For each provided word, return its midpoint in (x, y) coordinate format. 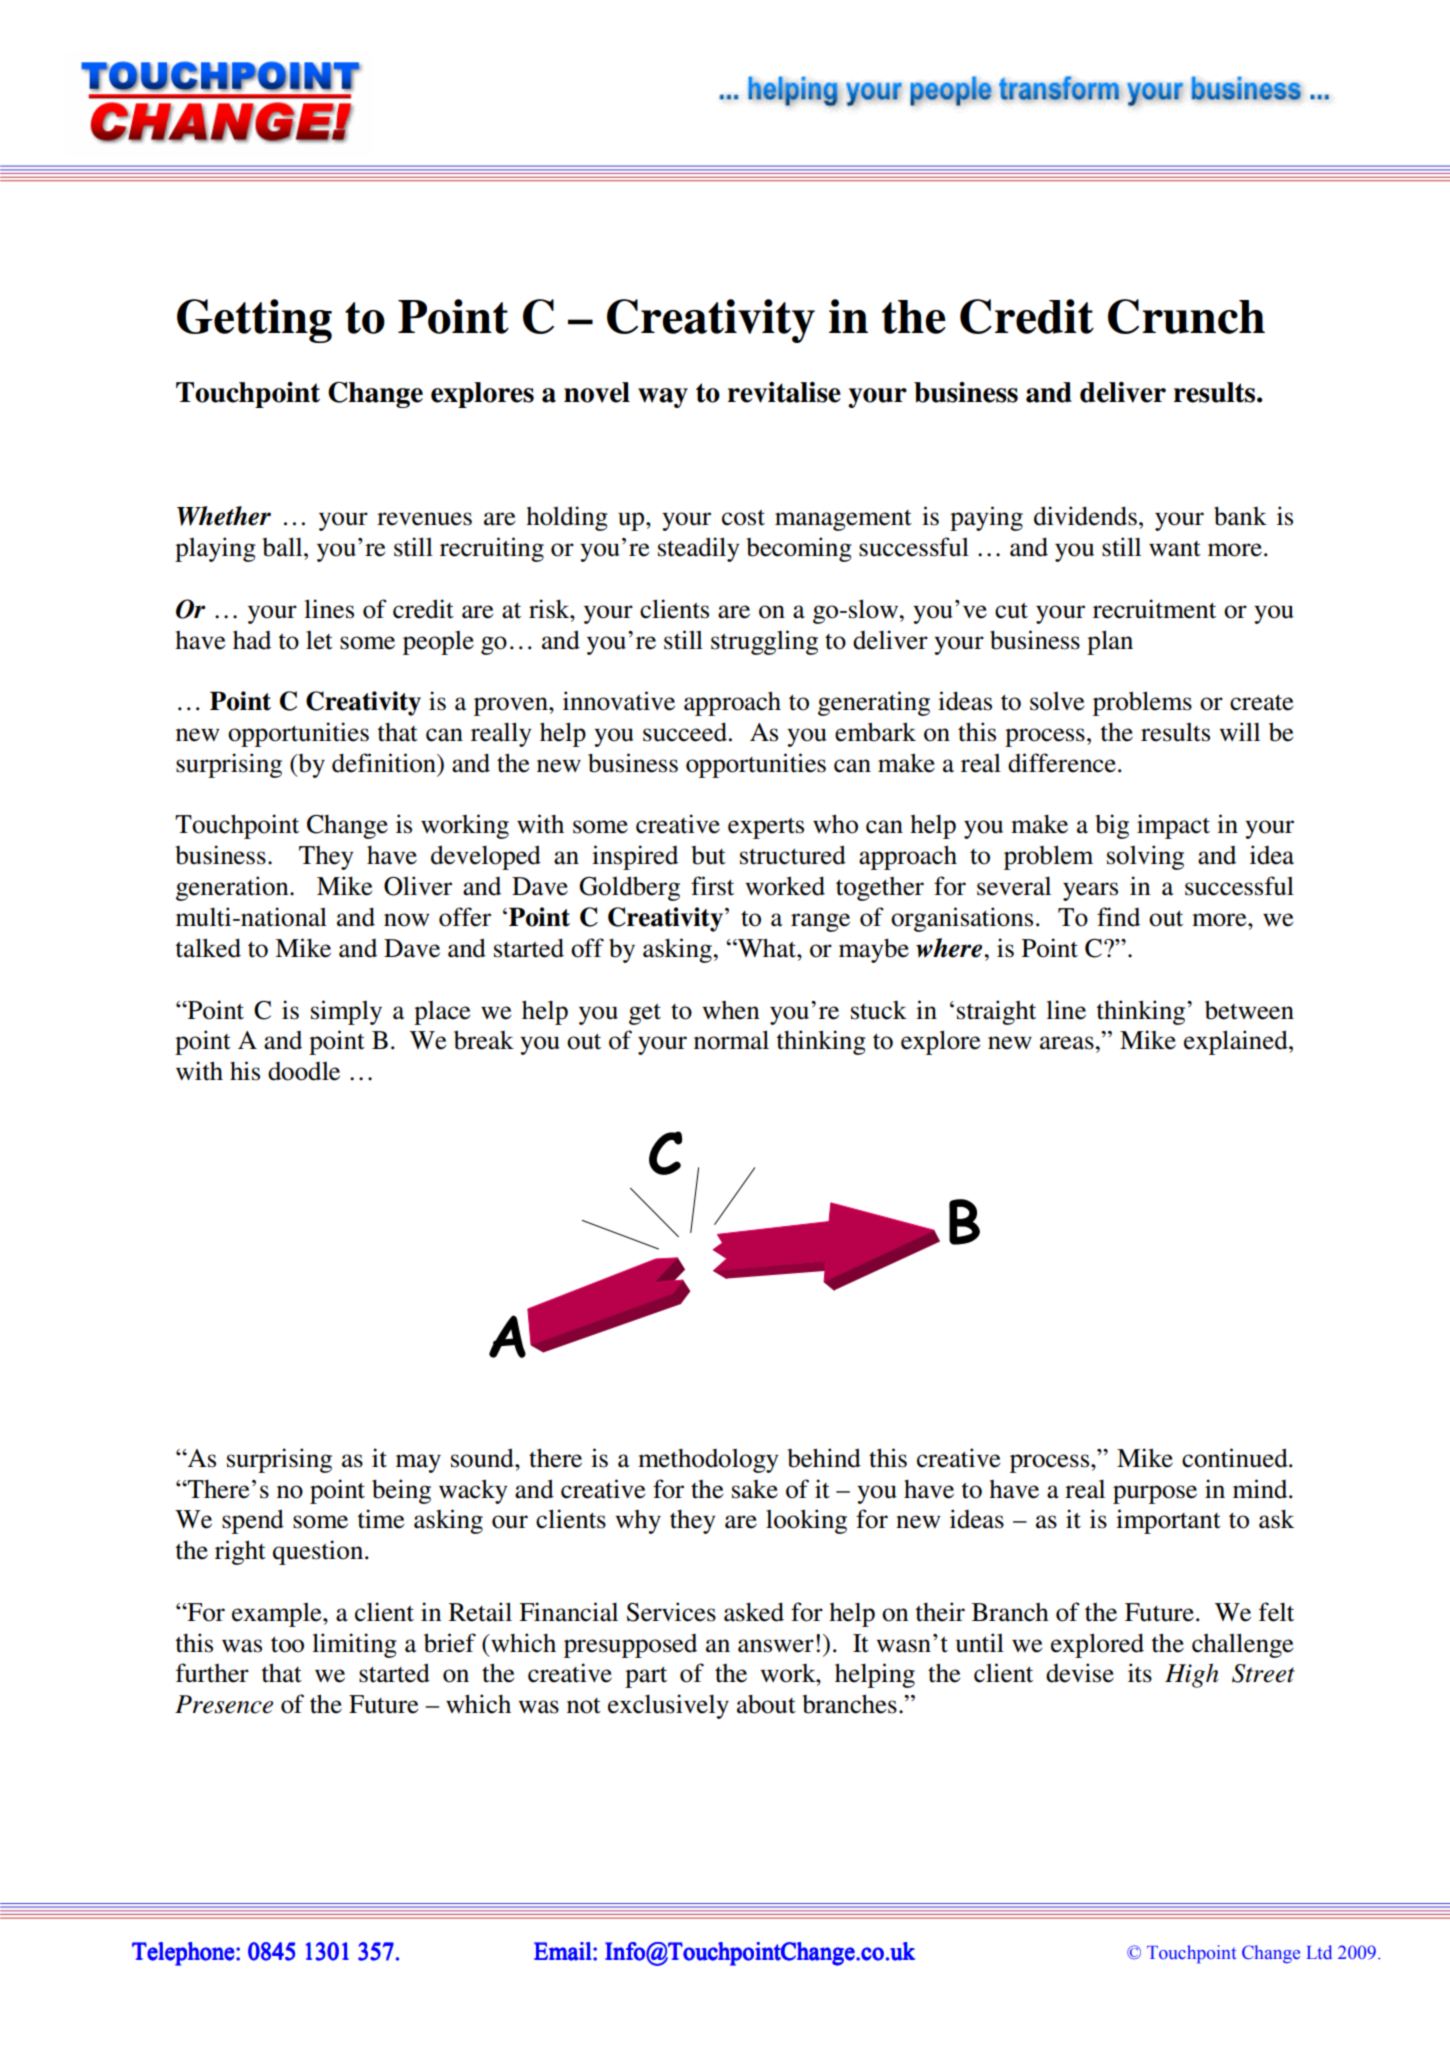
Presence (224, 1704)
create (1261, 702)
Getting (254, 321)
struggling (764, 642)
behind (824, 1458)
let (319, 640)
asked (754, 1612)
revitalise (784, 392)
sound (483, 1458)
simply (346, 1012)
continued (1236, 1458)
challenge (1242, 1645)
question (319, 1552)
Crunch (1186, 316)
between (1249, 1010)
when (731, 1010)
